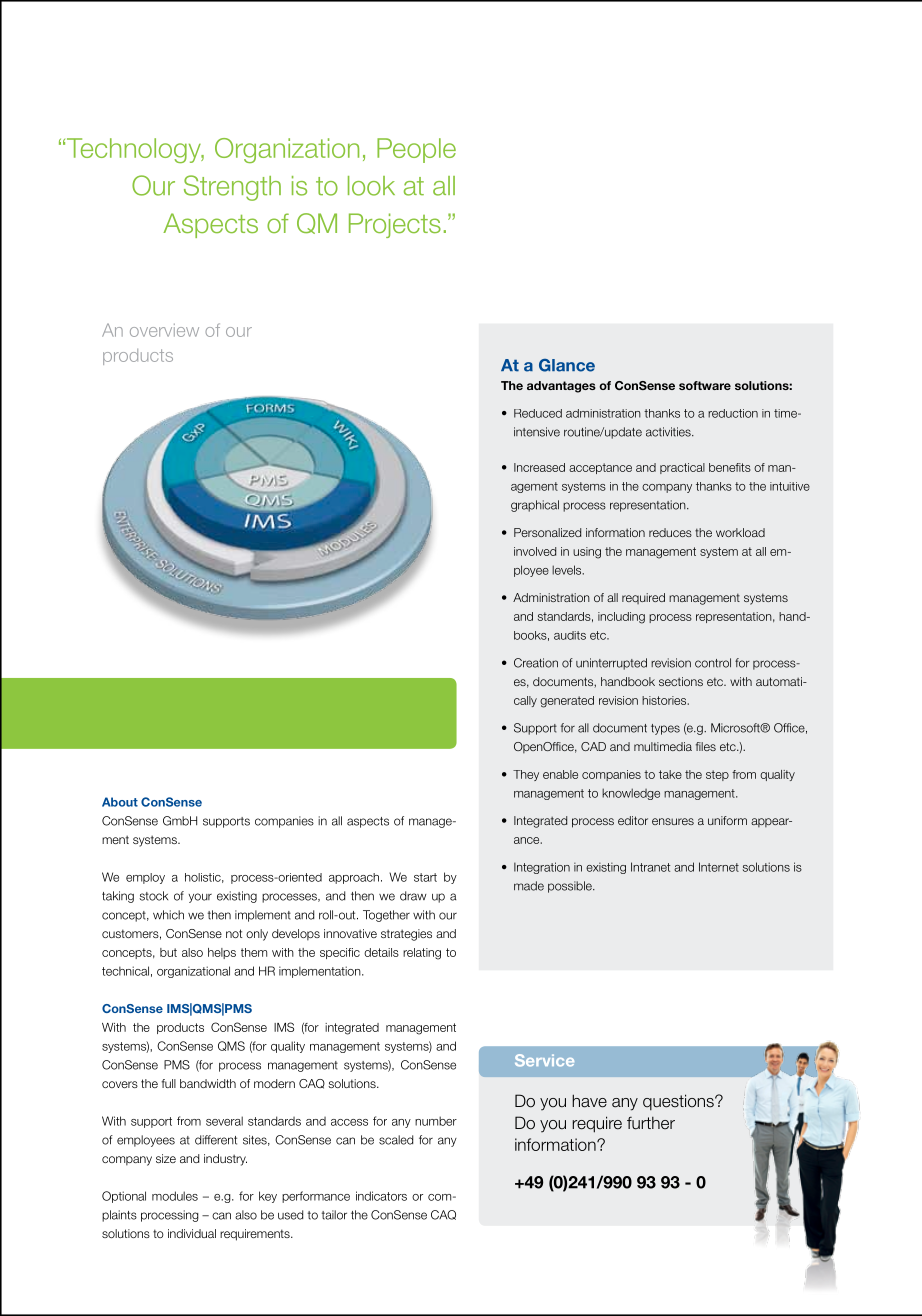 The width and height of the page is (922, 1316). What do you see at coordinates (381, 1196) in the page?
I see `indicators` at bounding box center [381, 1196].
